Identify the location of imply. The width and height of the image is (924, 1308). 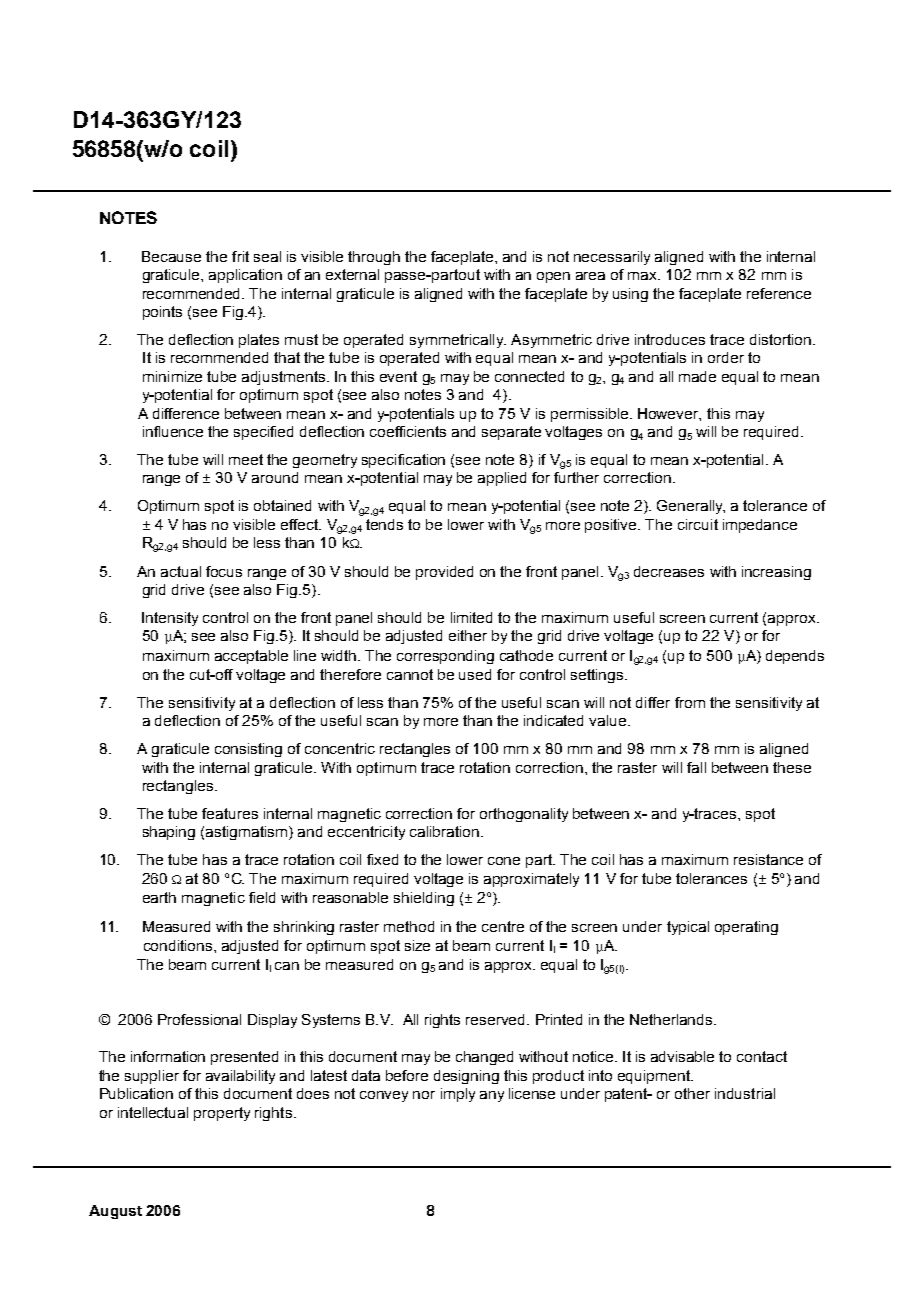
(458, 1095).
